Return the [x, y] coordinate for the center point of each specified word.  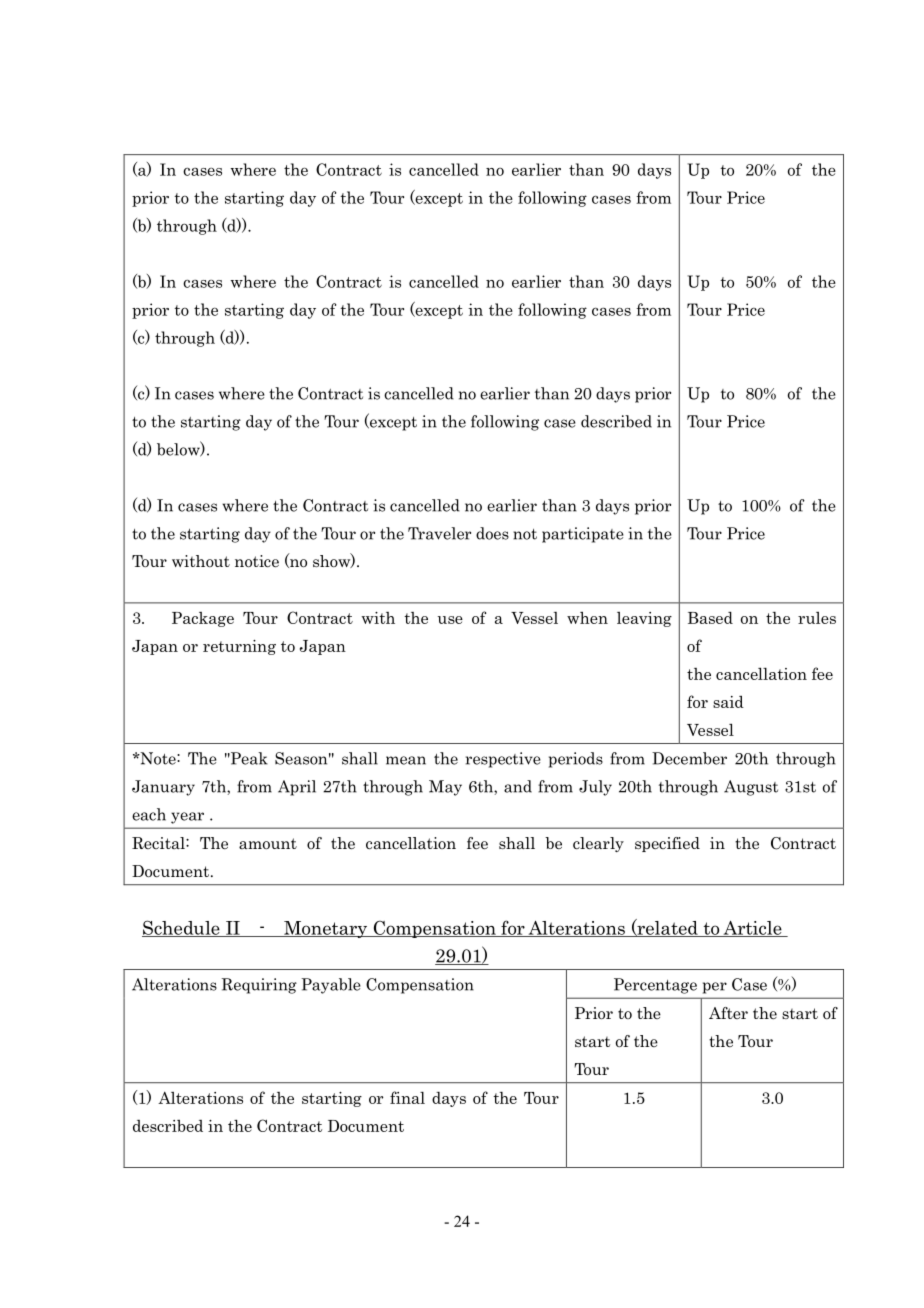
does [492, 533]
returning [239, 647]
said [728, 701]
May [445, 788]
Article [752, 929]
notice [257, 561]
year [187, 818]
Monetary [326, 929]
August [751, 788]
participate [583, 535]
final [407, 1097]
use [450, 620]
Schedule [182, 928]
